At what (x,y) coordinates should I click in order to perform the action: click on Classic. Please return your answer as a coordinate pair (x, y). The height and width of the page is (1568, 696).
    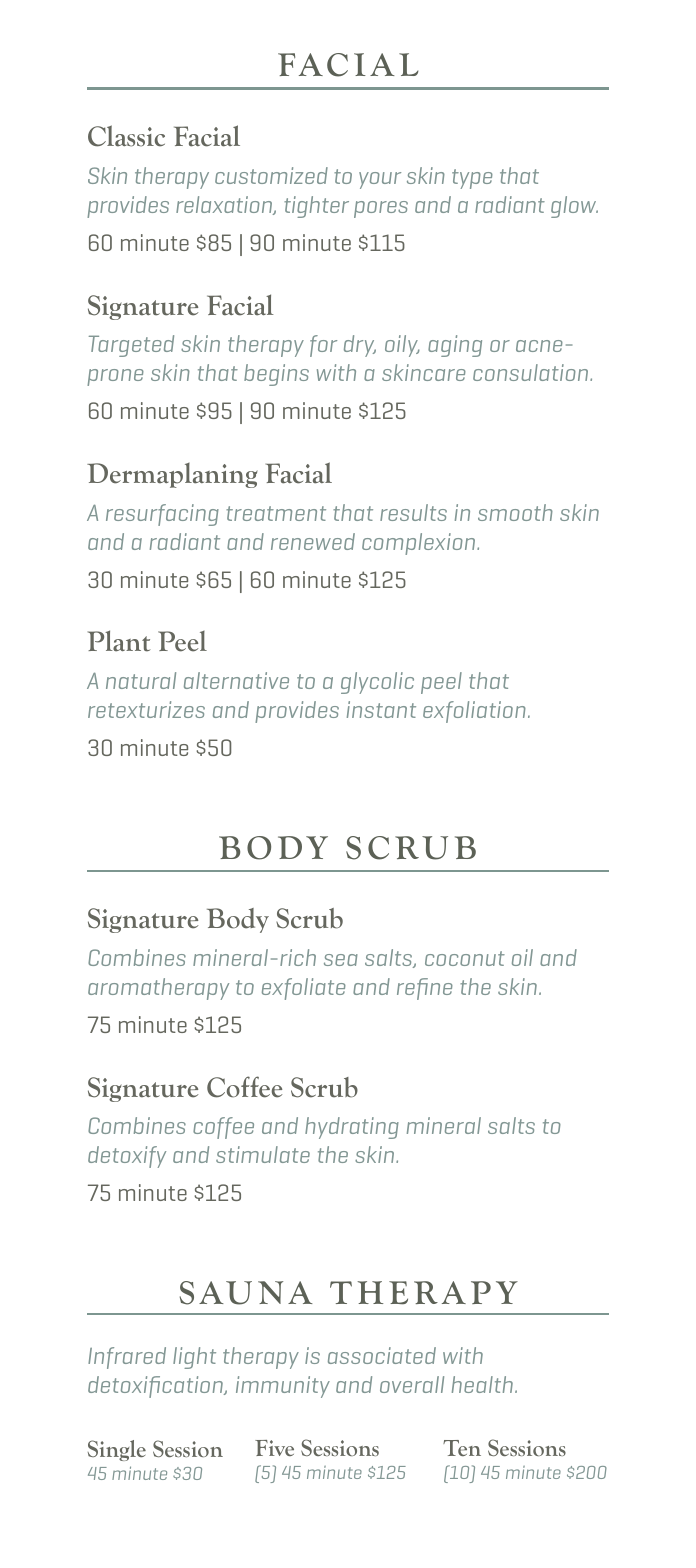
    Looking at the image, I should click on (126, 136).
